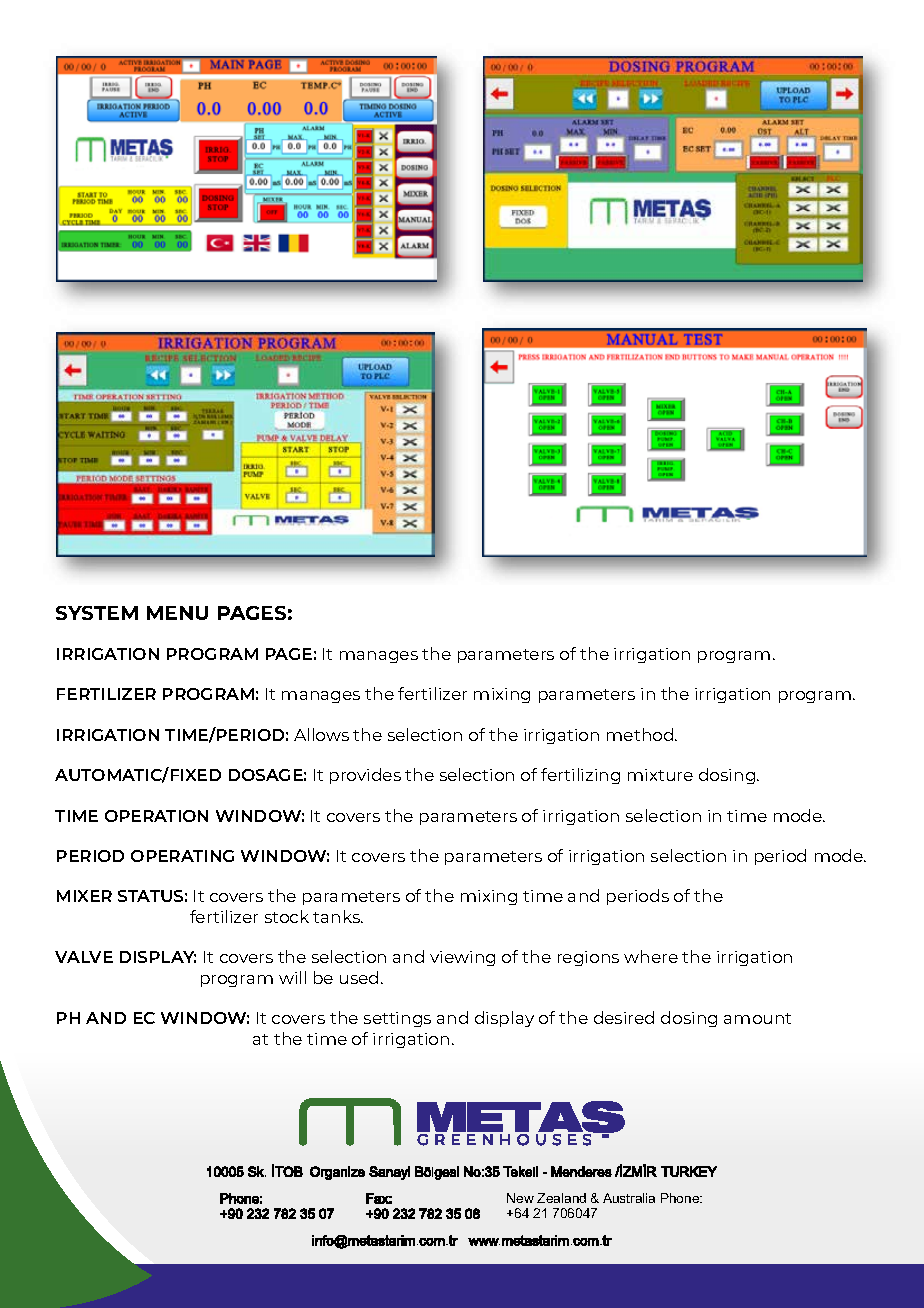 Image resolution: width=924 pixels, height=1308 pixels. I want to click on tanks, so click(338, 916).
